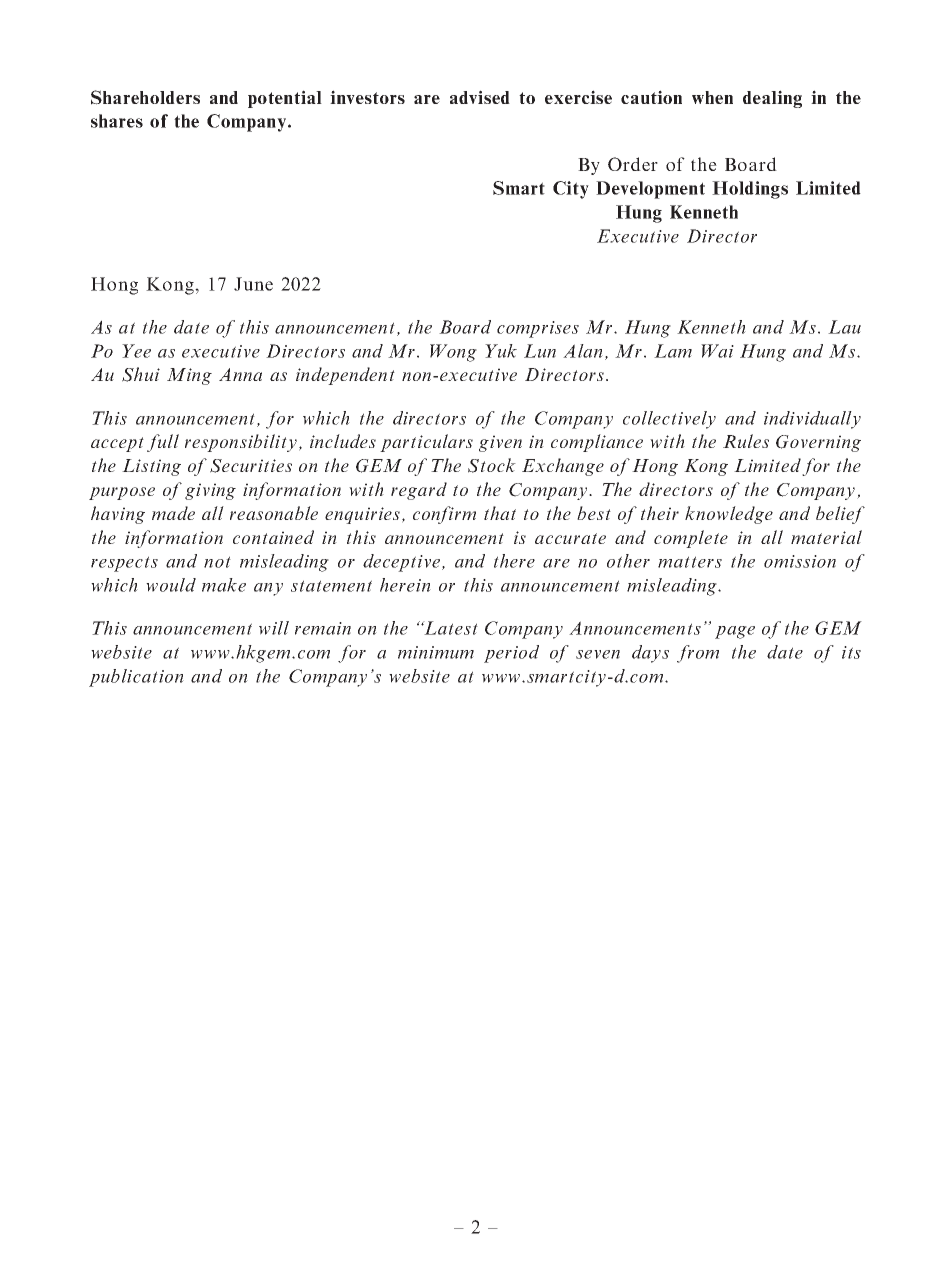 This page has height=1270, width=952. I want to click on Holdings, so click(750, 190).
